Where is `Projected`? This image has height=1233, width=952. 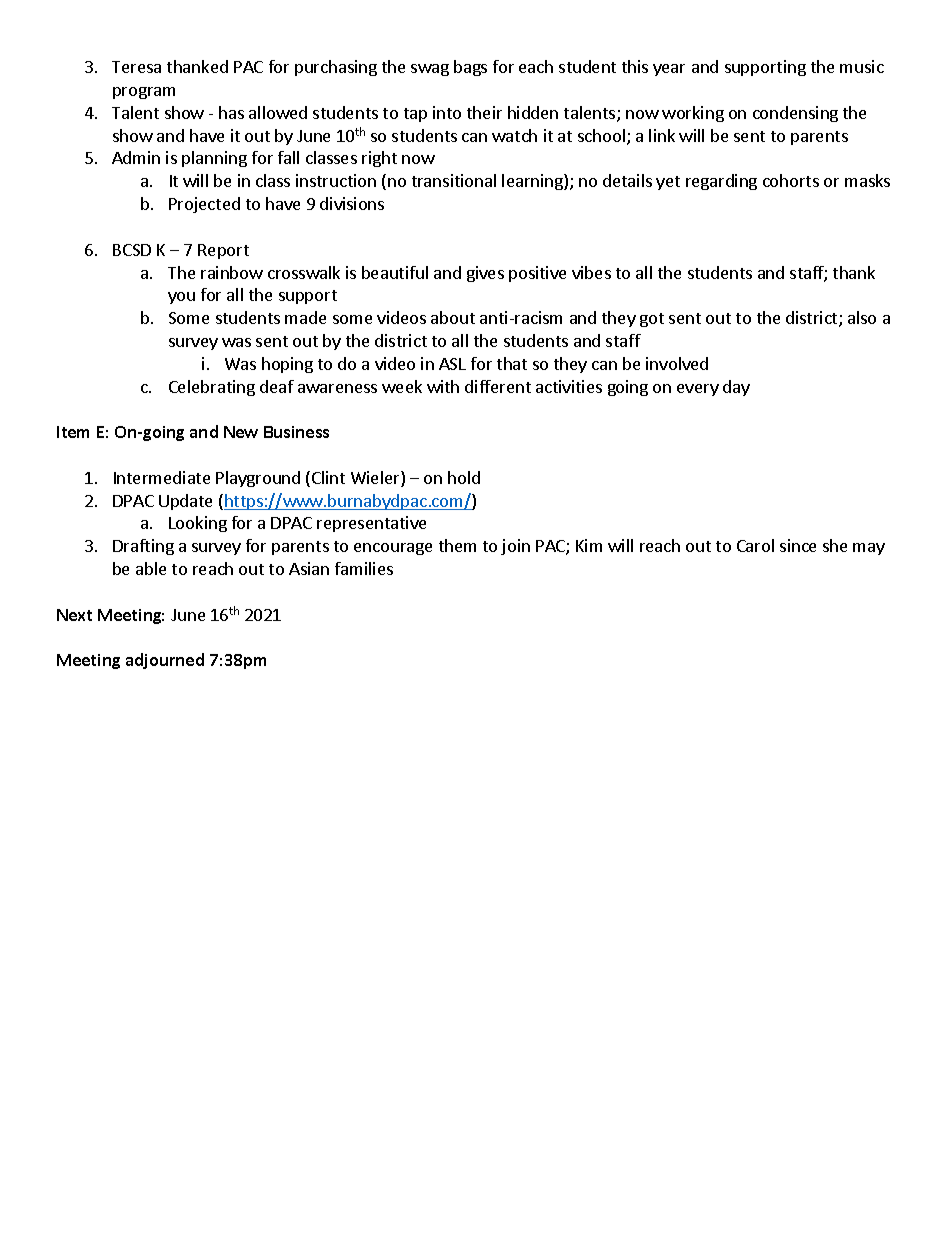
Projected is located at coordinates (204, 205).
